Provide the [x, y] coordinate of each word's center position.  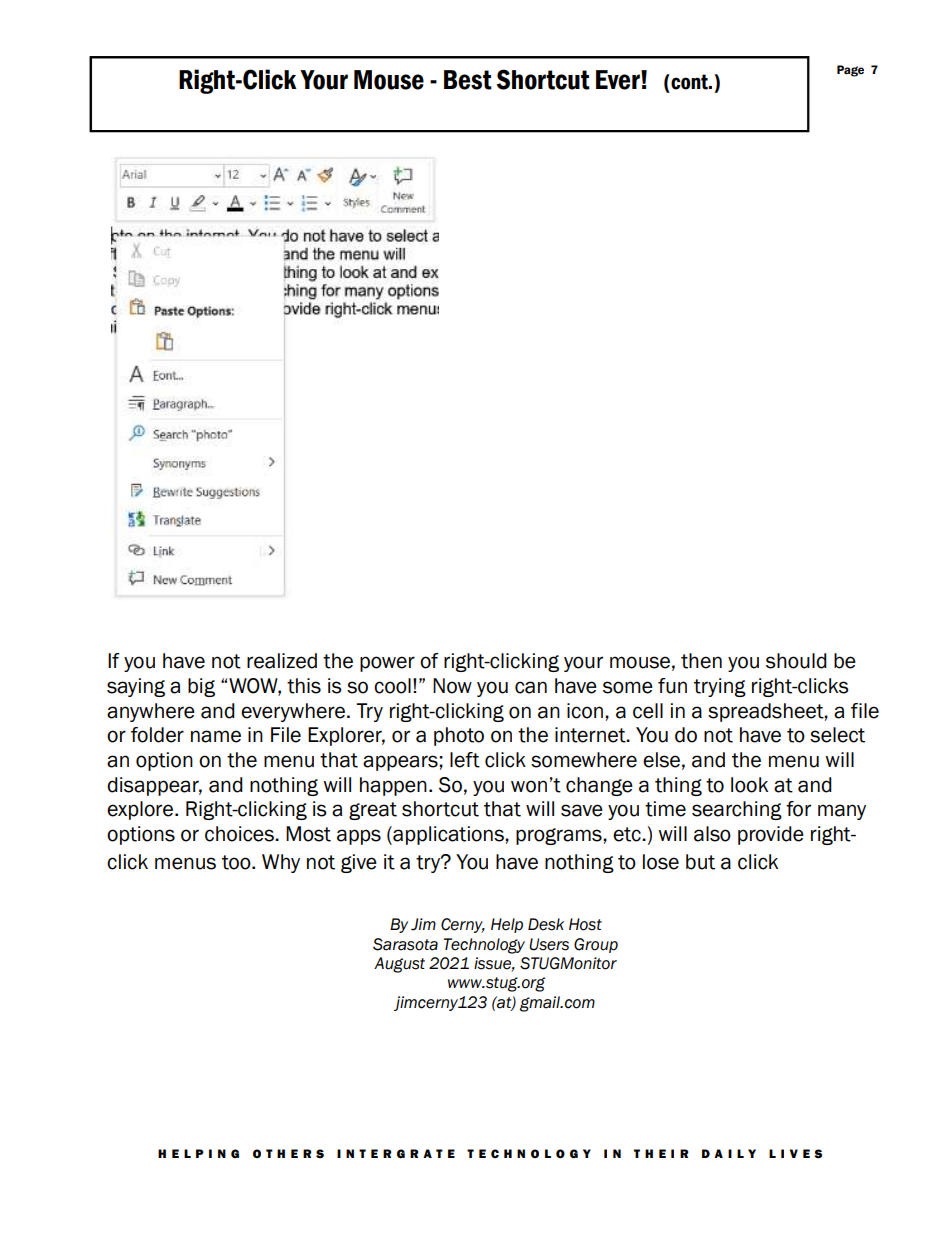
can [531, 687]
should [796, 661]
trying [720, 687]
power [387, 664]
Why [281, 863]
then [701, 661]
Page [850, 71]
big [201, 687]
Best [468, 80]
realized [282, 661]
